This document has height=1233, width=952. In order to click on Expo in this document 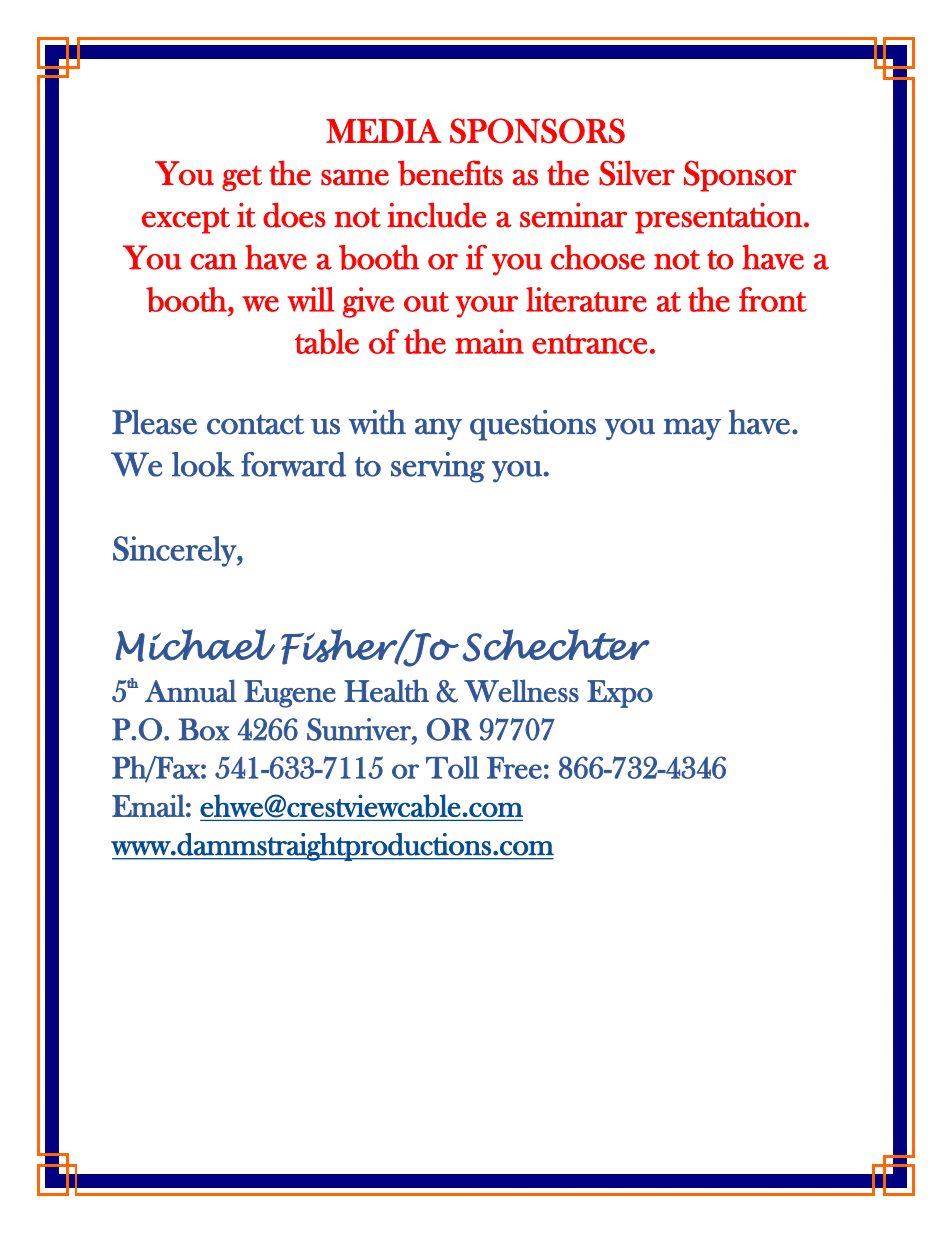, I will do `click(620, 694)`.
